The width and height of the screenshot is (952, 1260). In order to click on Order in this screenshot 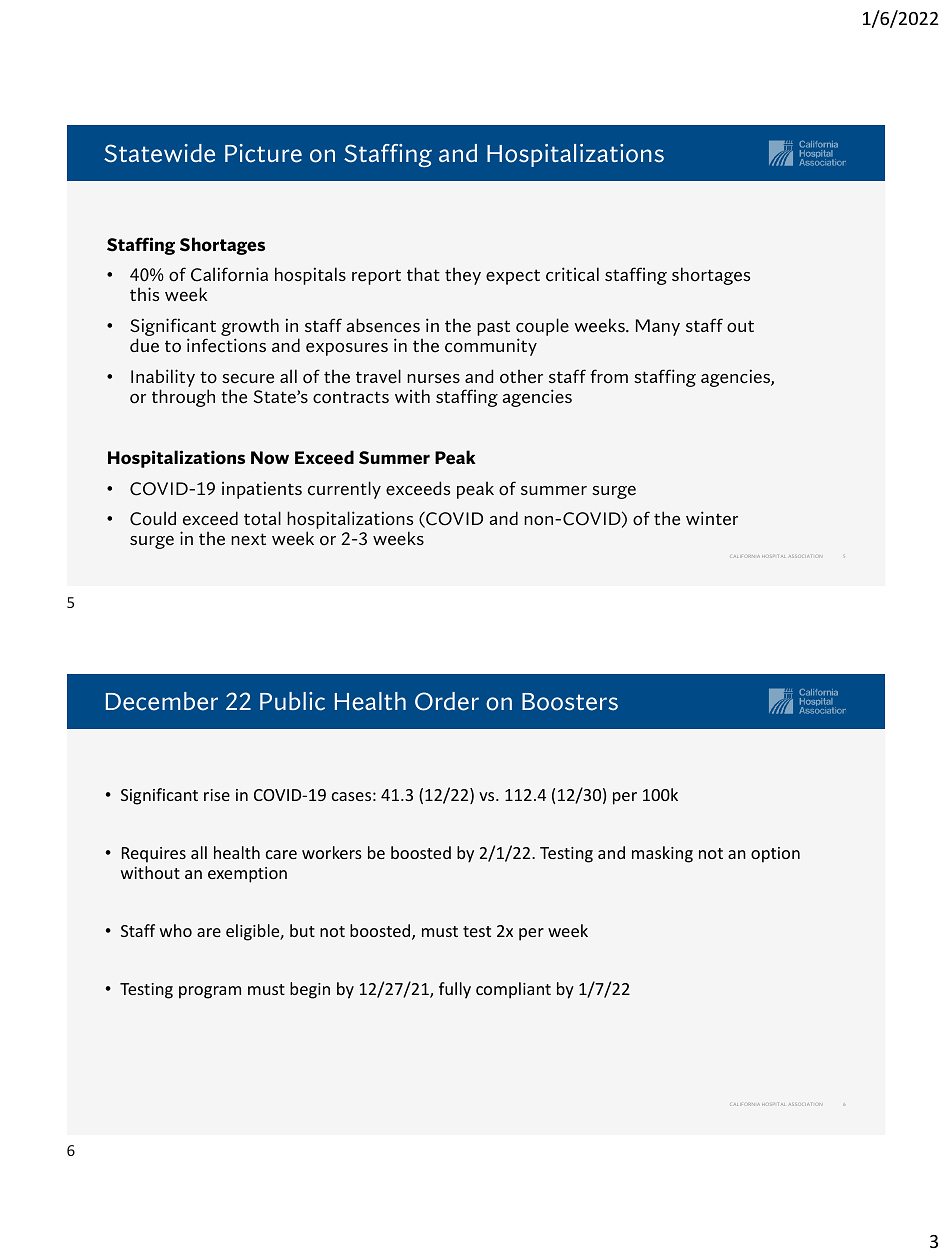, I will do `click(447, 701)`.
